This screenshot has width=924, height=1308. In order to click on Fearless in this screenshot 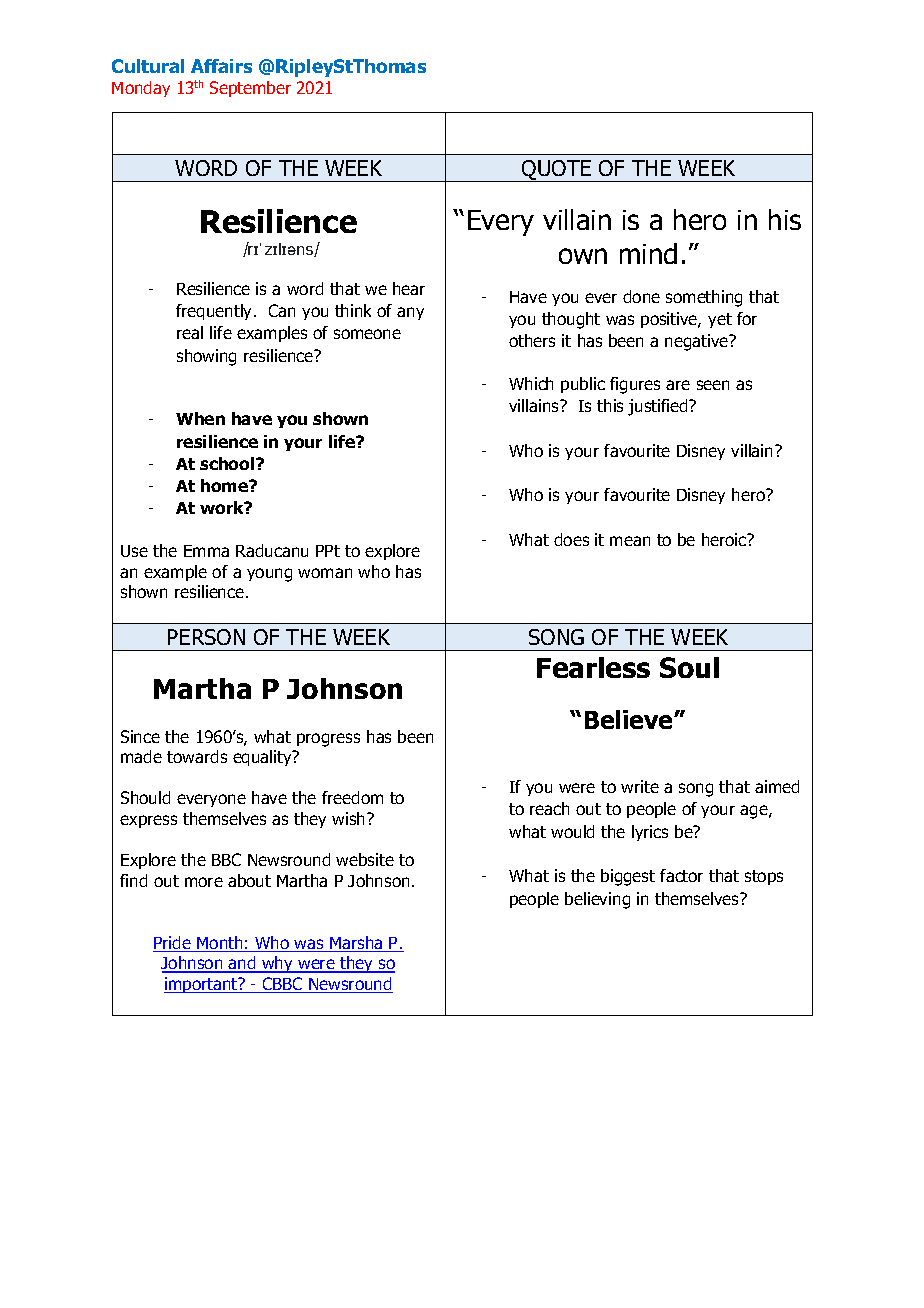, I will do `click(593, 667)`.
